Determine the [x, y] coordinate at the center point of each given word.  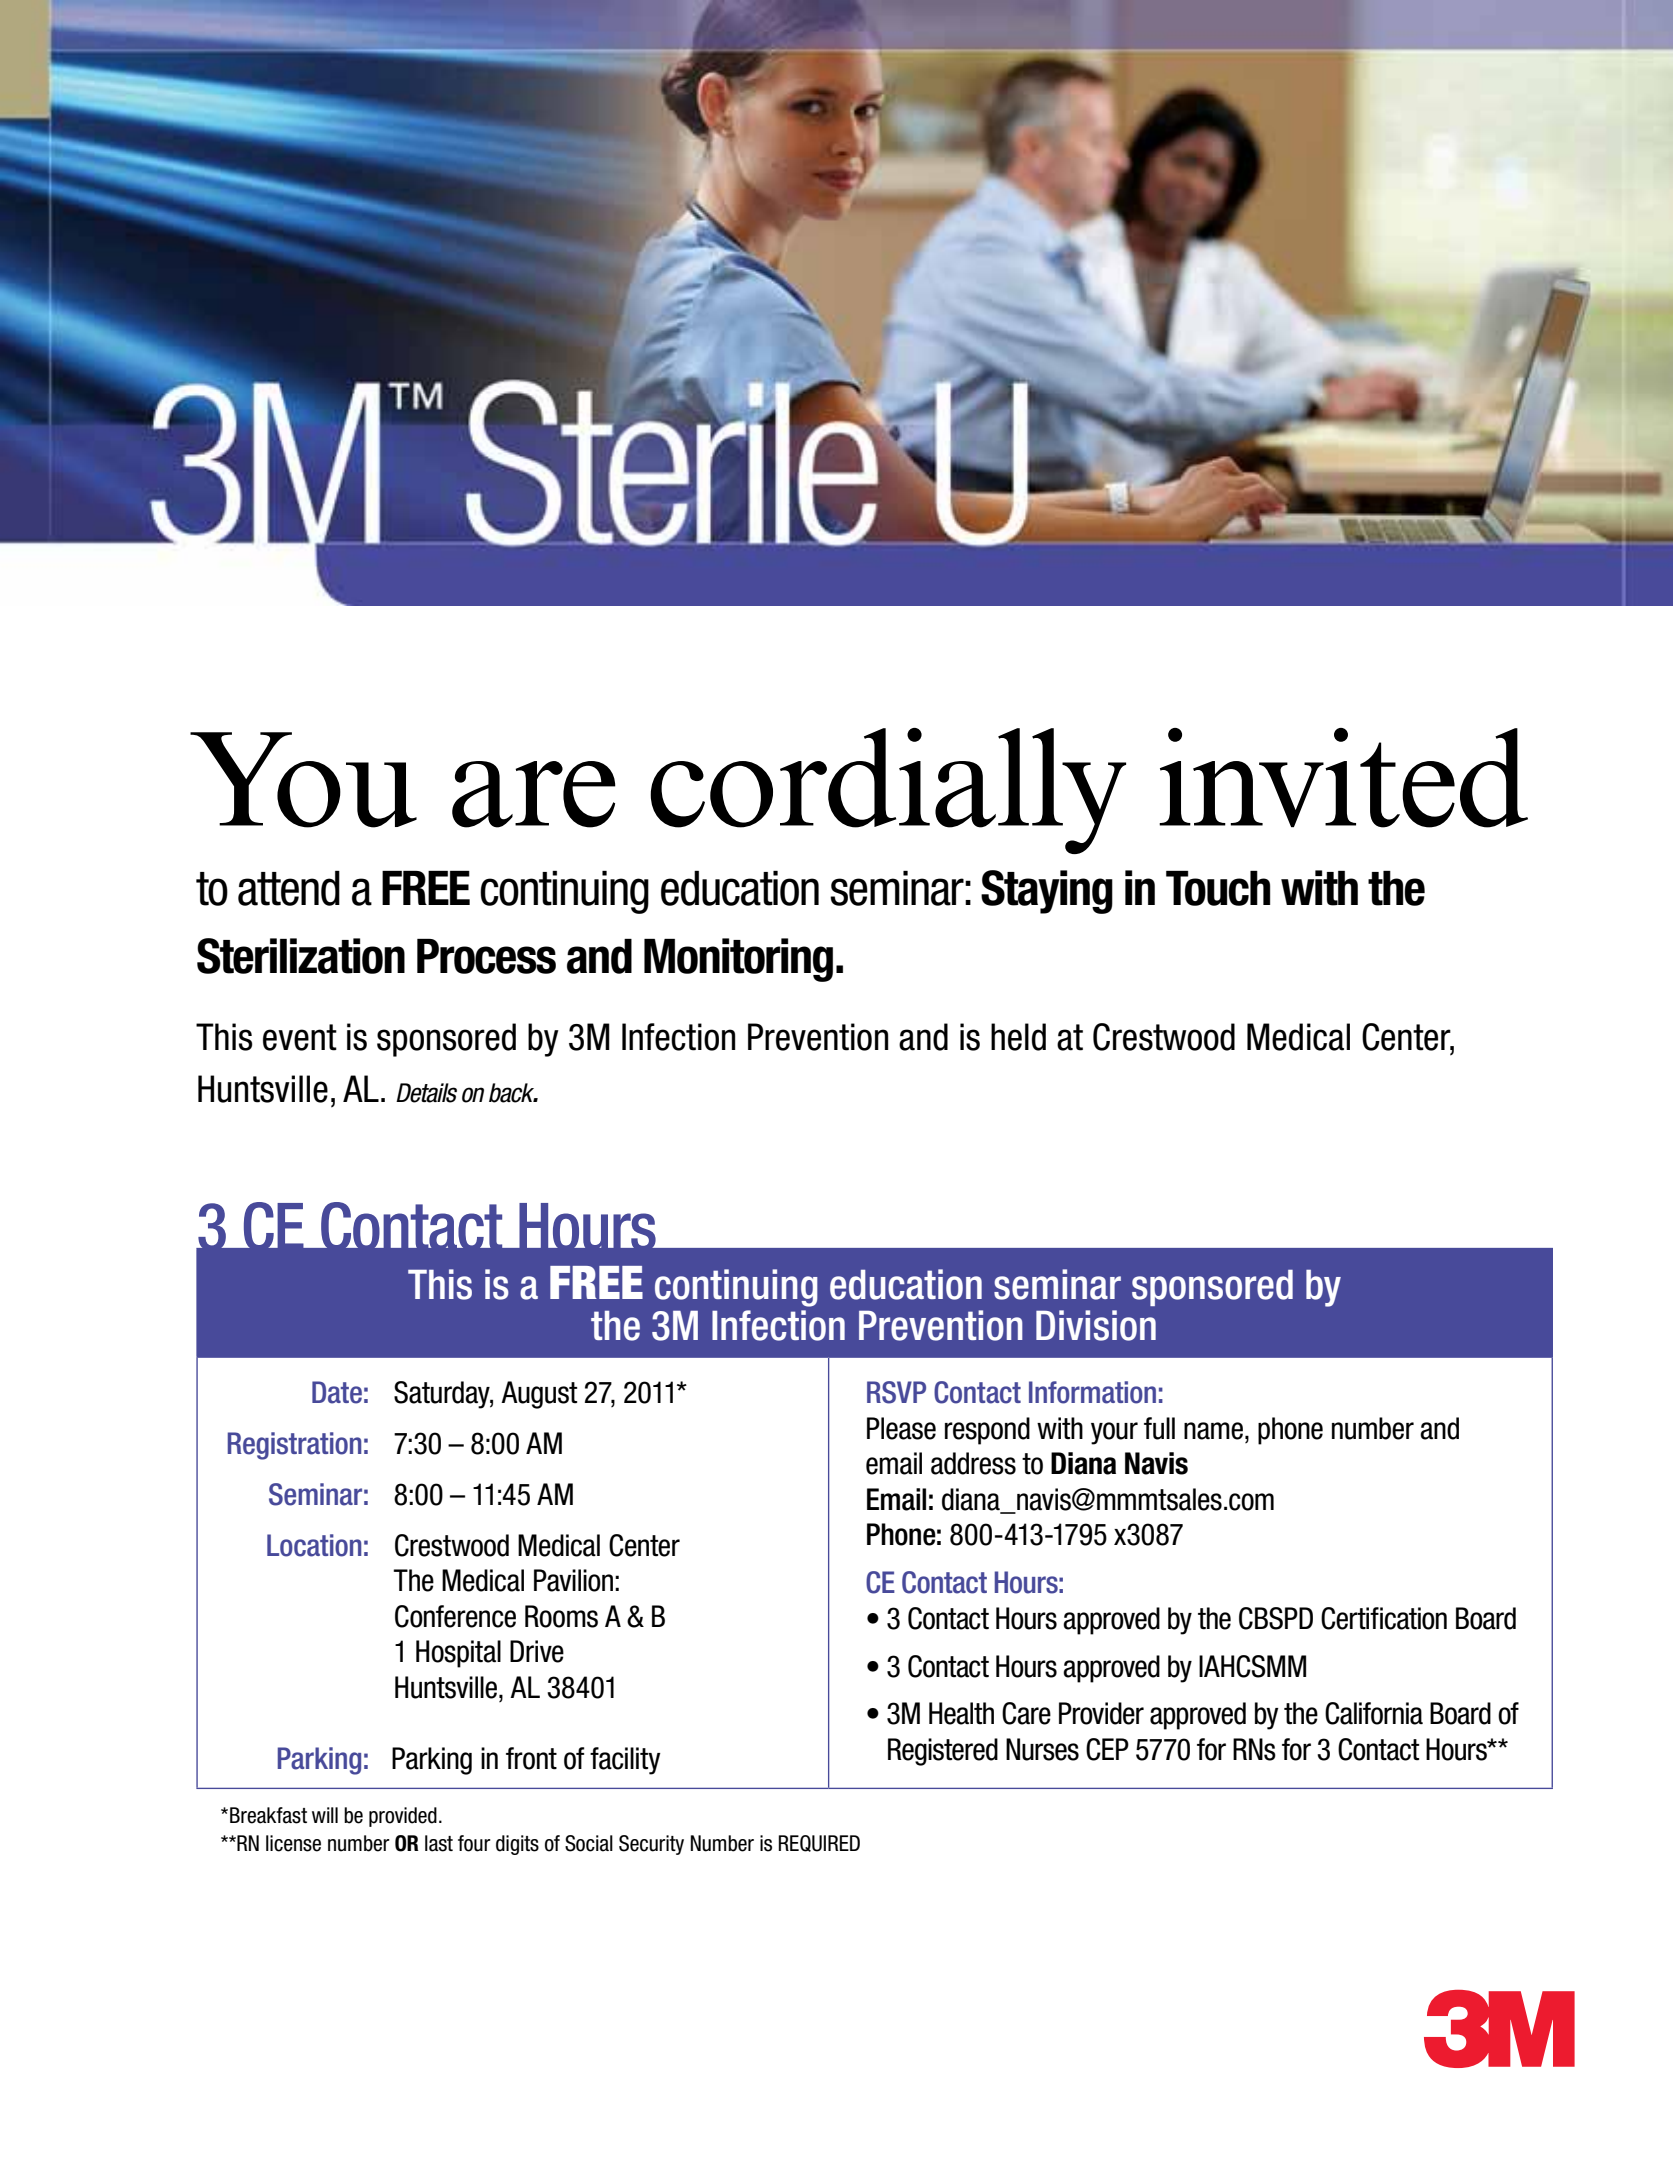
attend [289, 888]
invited [1343, 778]
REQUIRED [819, 1843]
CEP [1107, 1749]
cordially [888, 791]
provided [403, 1817]
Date [337, 1392]
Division [1096, 1325]
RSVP [896, 1392]
